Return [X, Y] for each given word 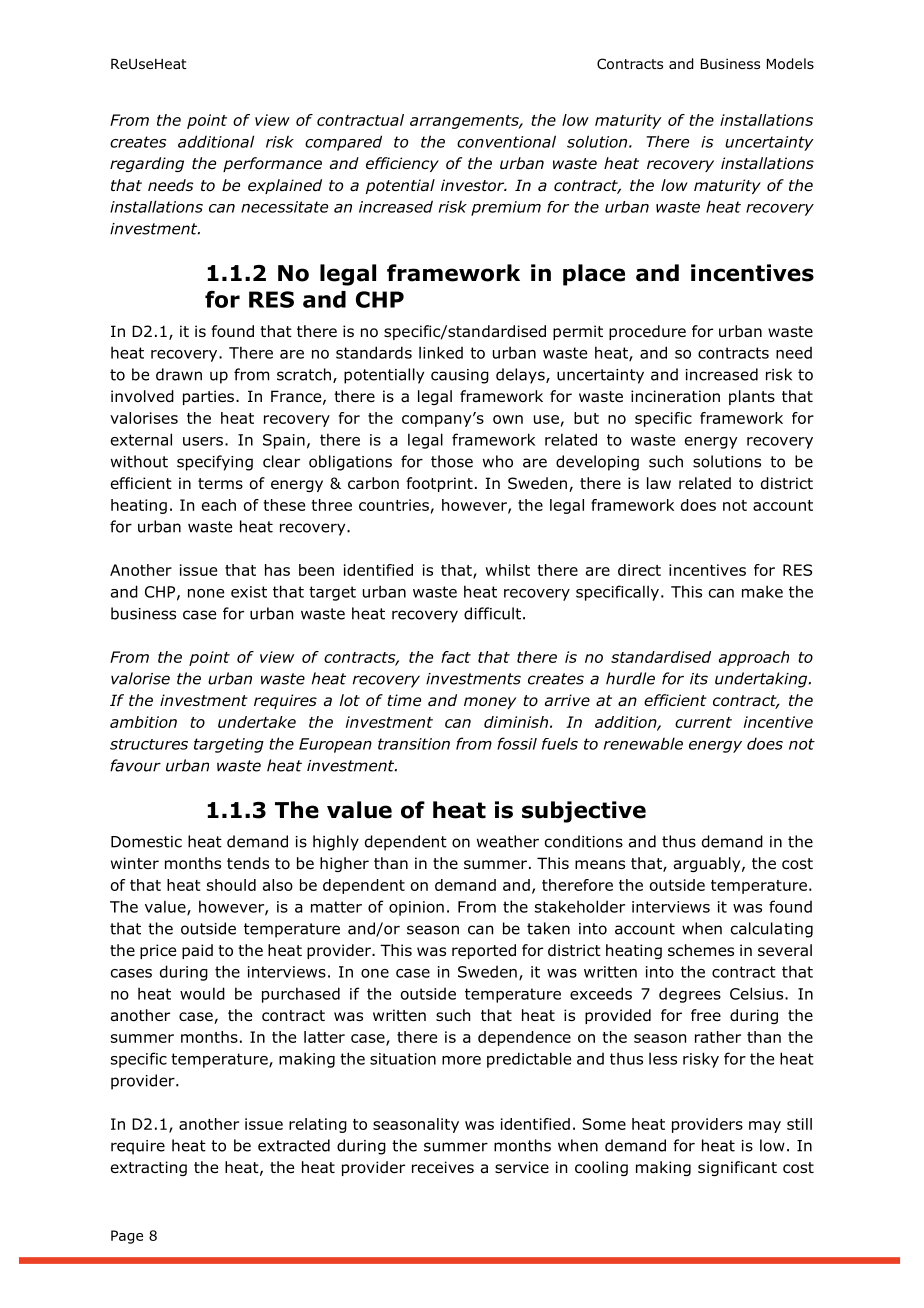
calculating [772, 930]
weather [508, 841]
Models [790, 64]
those [452, 461]
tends [248, 863]
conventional [506, 141]
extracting [149, 1168]
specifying [215, 463]
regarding [147, 164]
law [659, 483]
